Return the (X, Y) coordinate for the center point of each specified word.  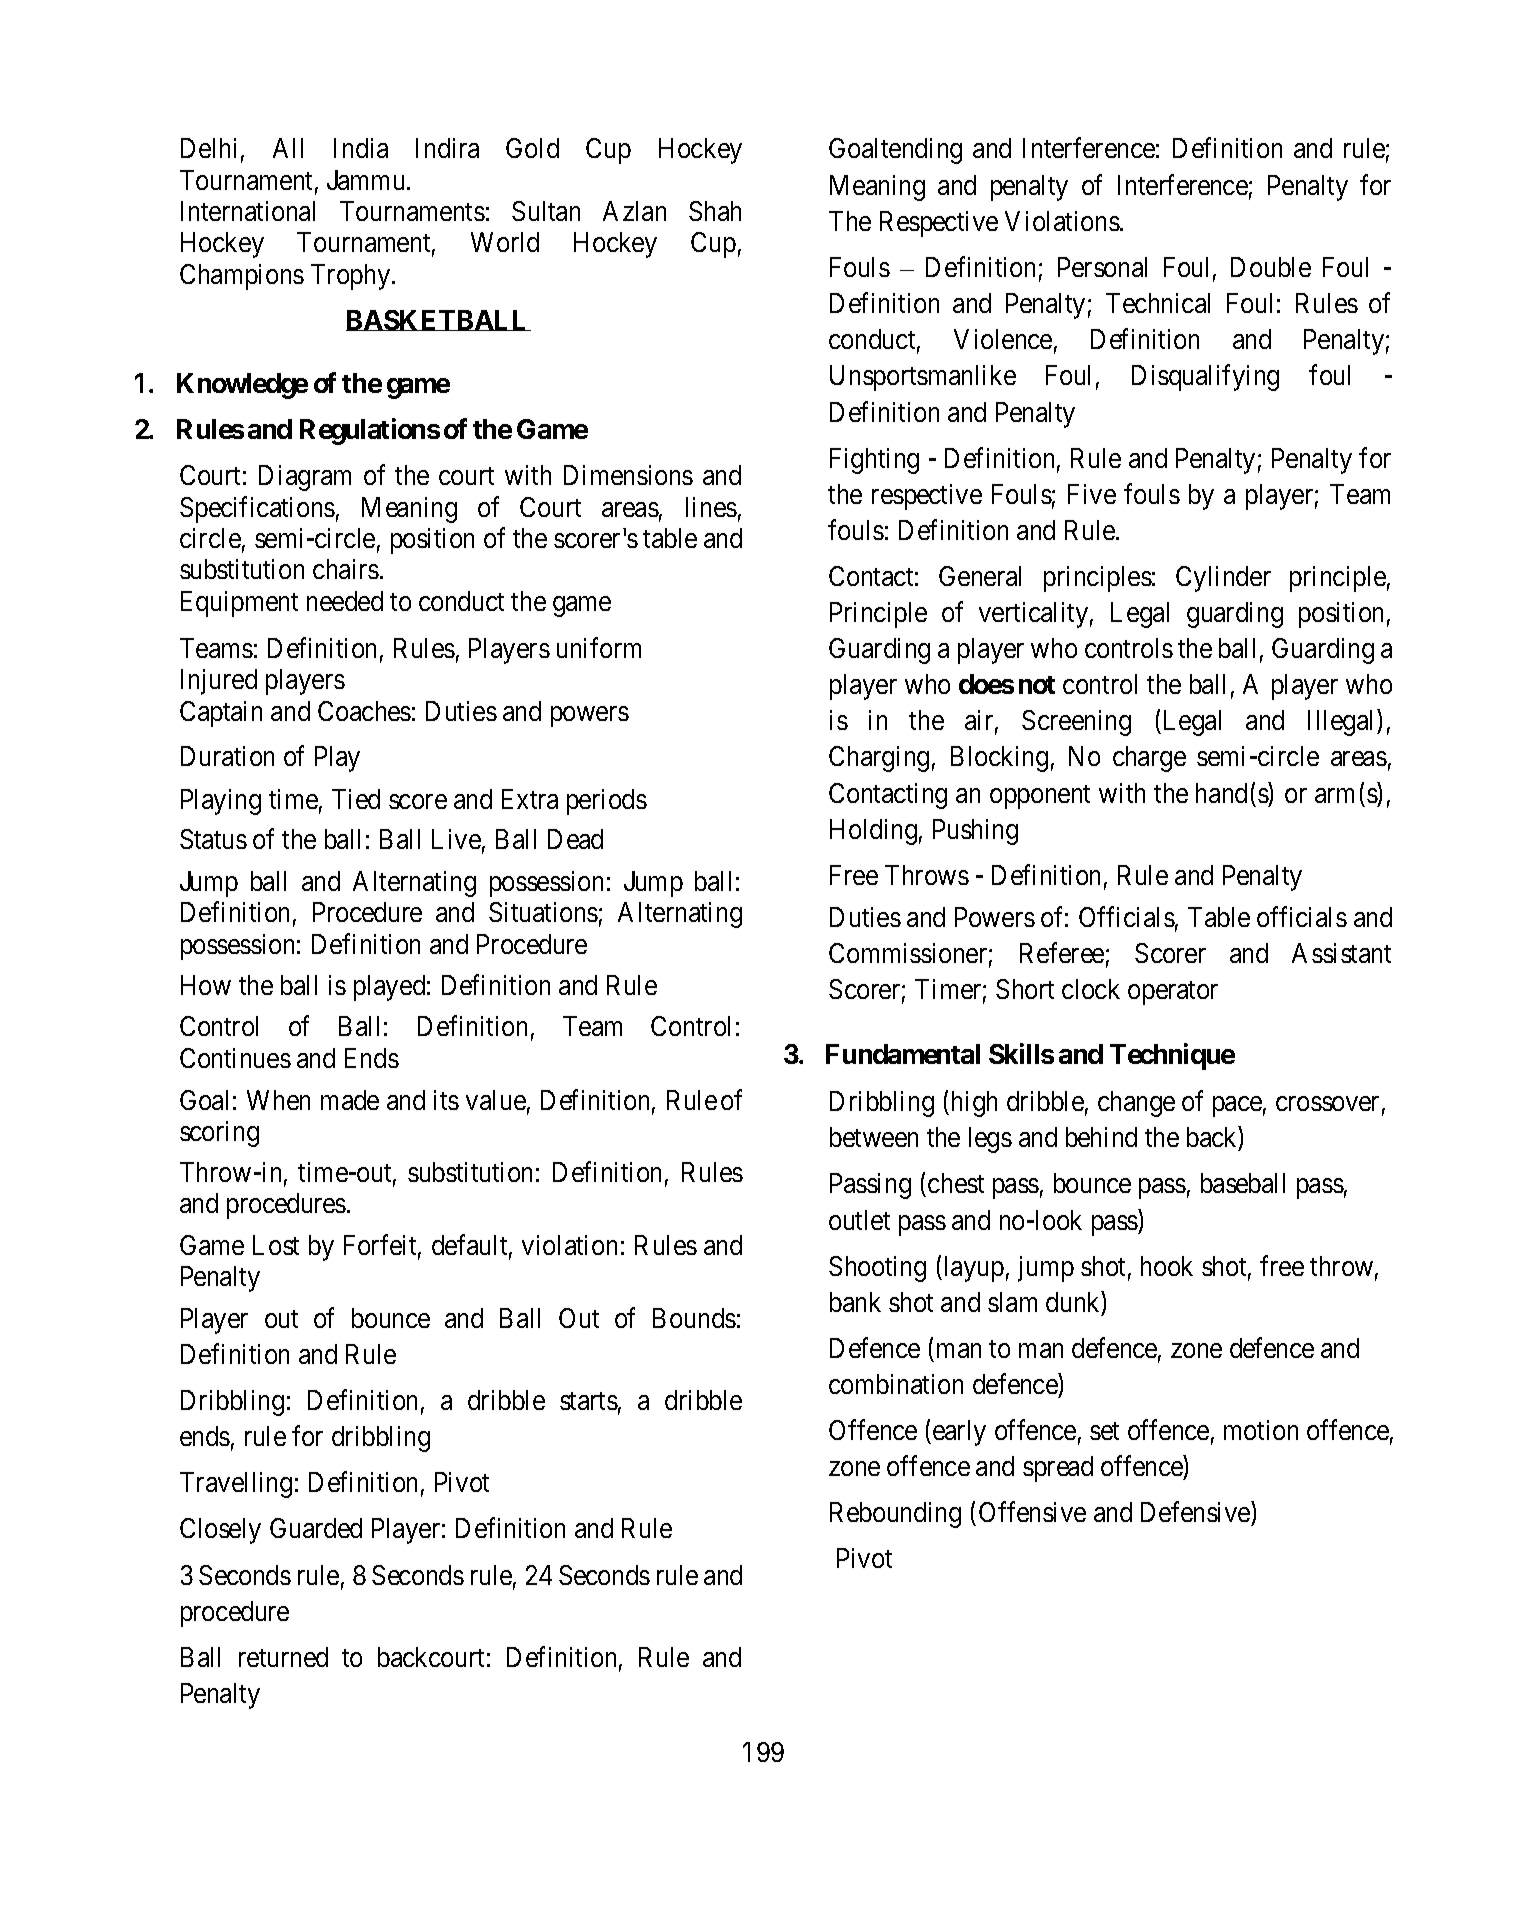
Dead (575, 839)
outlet (859, 1220)
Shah (715, 211)
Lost (276, 1245)
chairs (346, 569)
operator (1173, 993)
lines (711, 507)
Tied (356, 799)
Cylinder (1223, 579)
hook (1167, 1266)
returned (283, 1657)
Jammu (367, 180)
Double (1271, 267)
